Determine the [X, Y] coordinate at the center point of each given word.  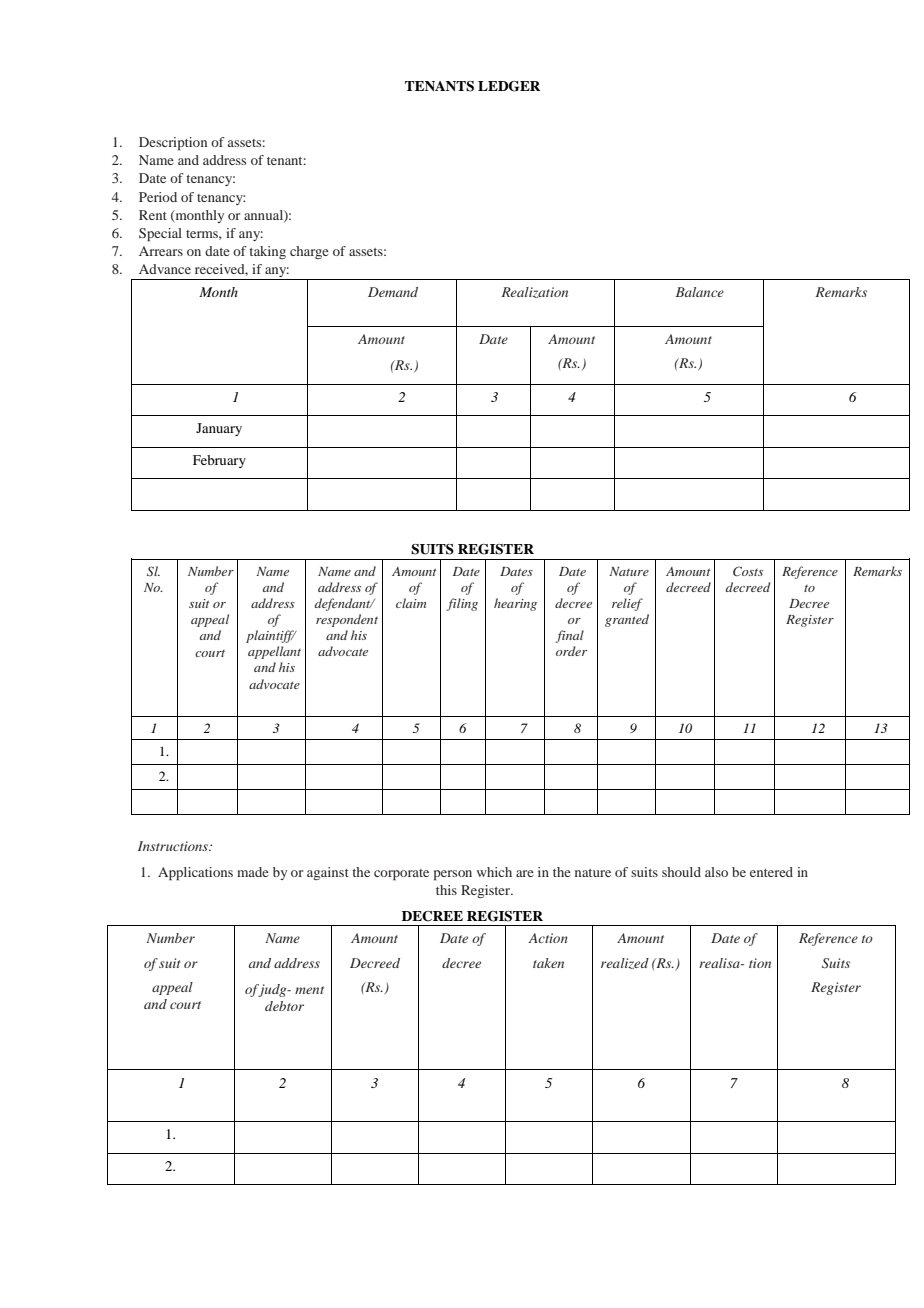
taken [548, 963]
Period [158, 197]
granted [627, 620]
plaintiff [271, 636]
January [219, 429]
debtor [284, 1006]
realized [625, 963]
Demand [393, 292]
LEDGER [509, 86]
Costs [748, 571]
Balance [700, 292]
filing [462, 604]
